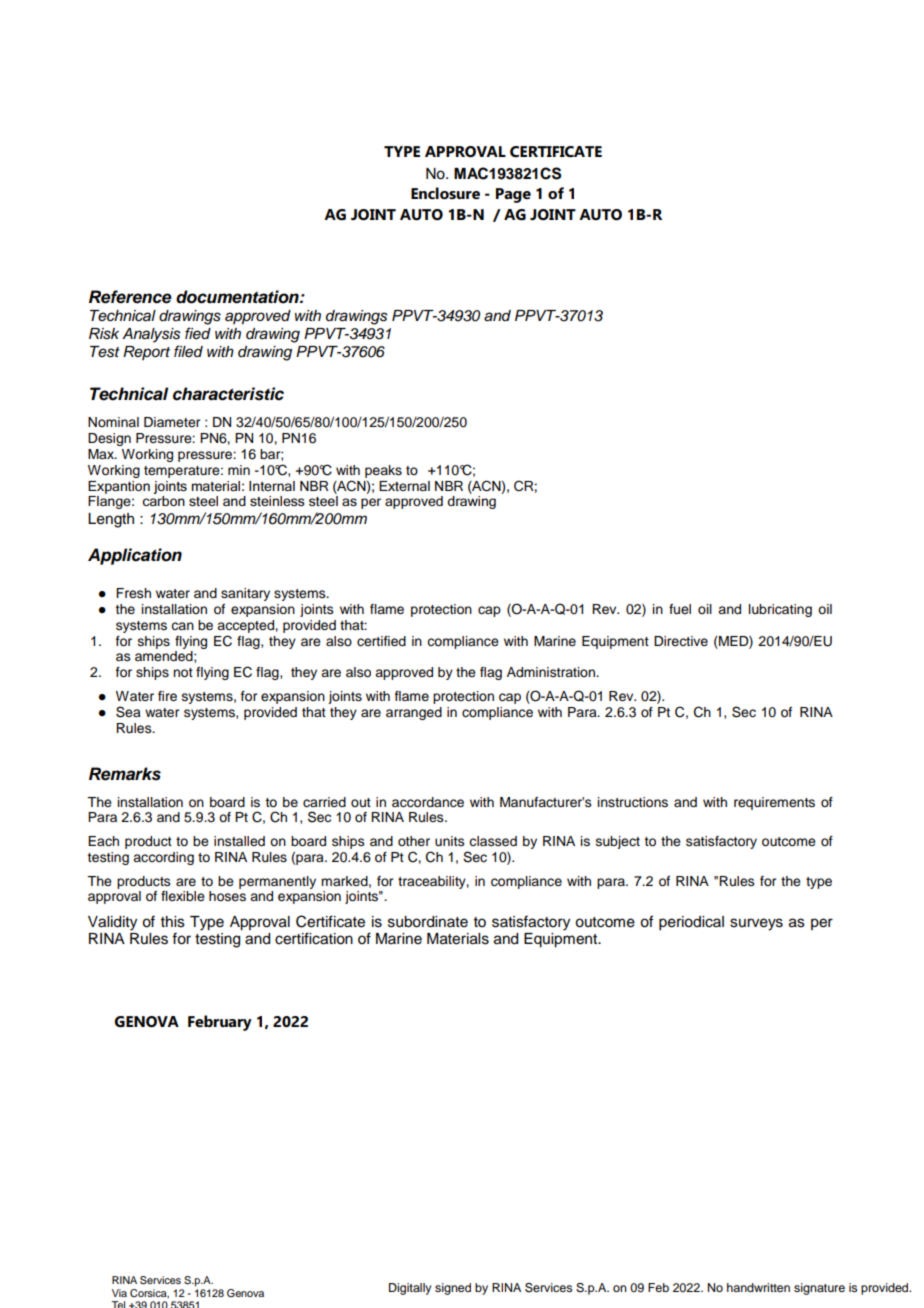 The height and width of the image is (1308, 924). What do you see at coordinates (173, 922) in the image?
I see `this` at bounding box center [173, 922].
